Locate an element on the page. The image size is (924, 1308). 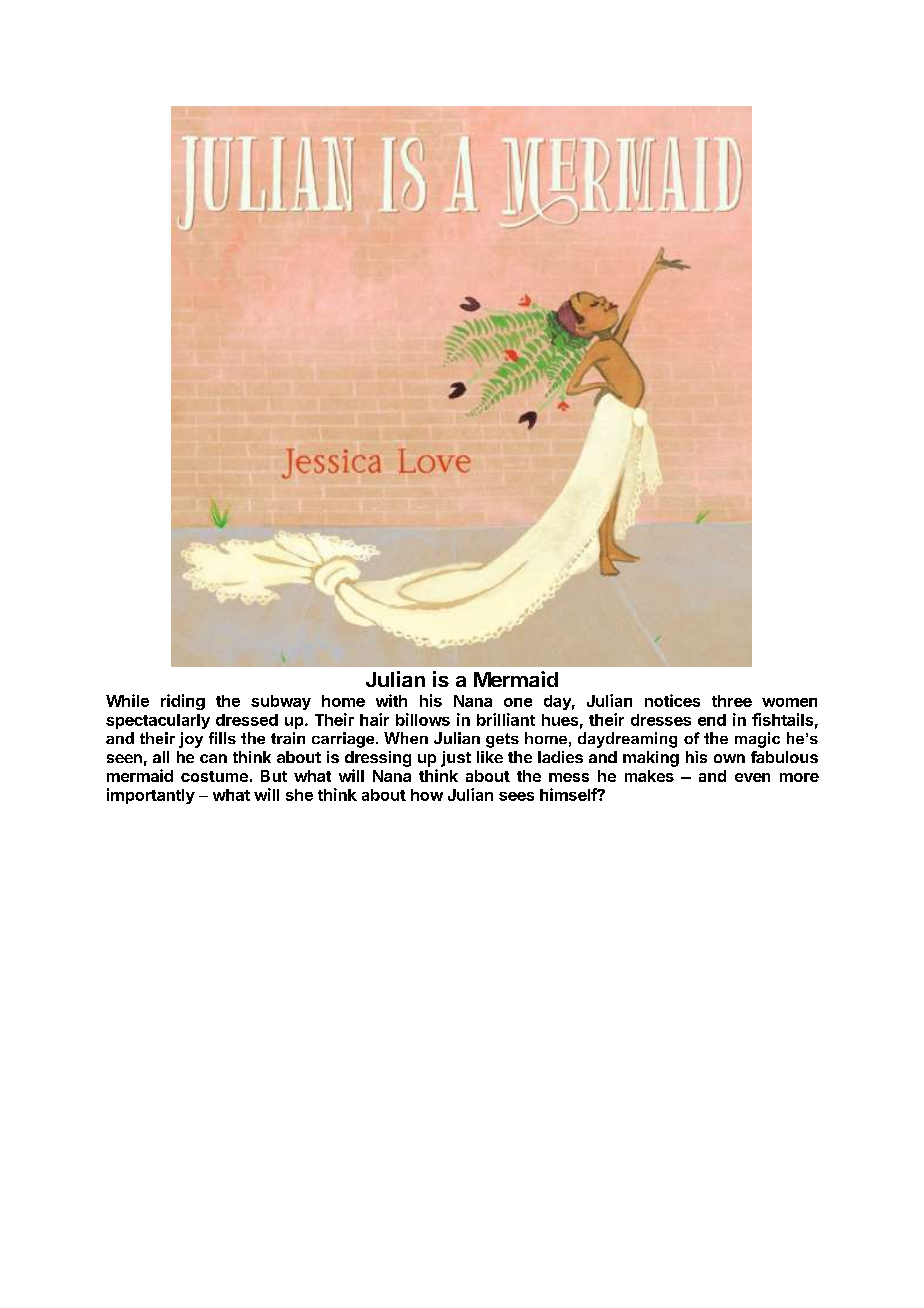
one is located at coordinates (518, 702).
